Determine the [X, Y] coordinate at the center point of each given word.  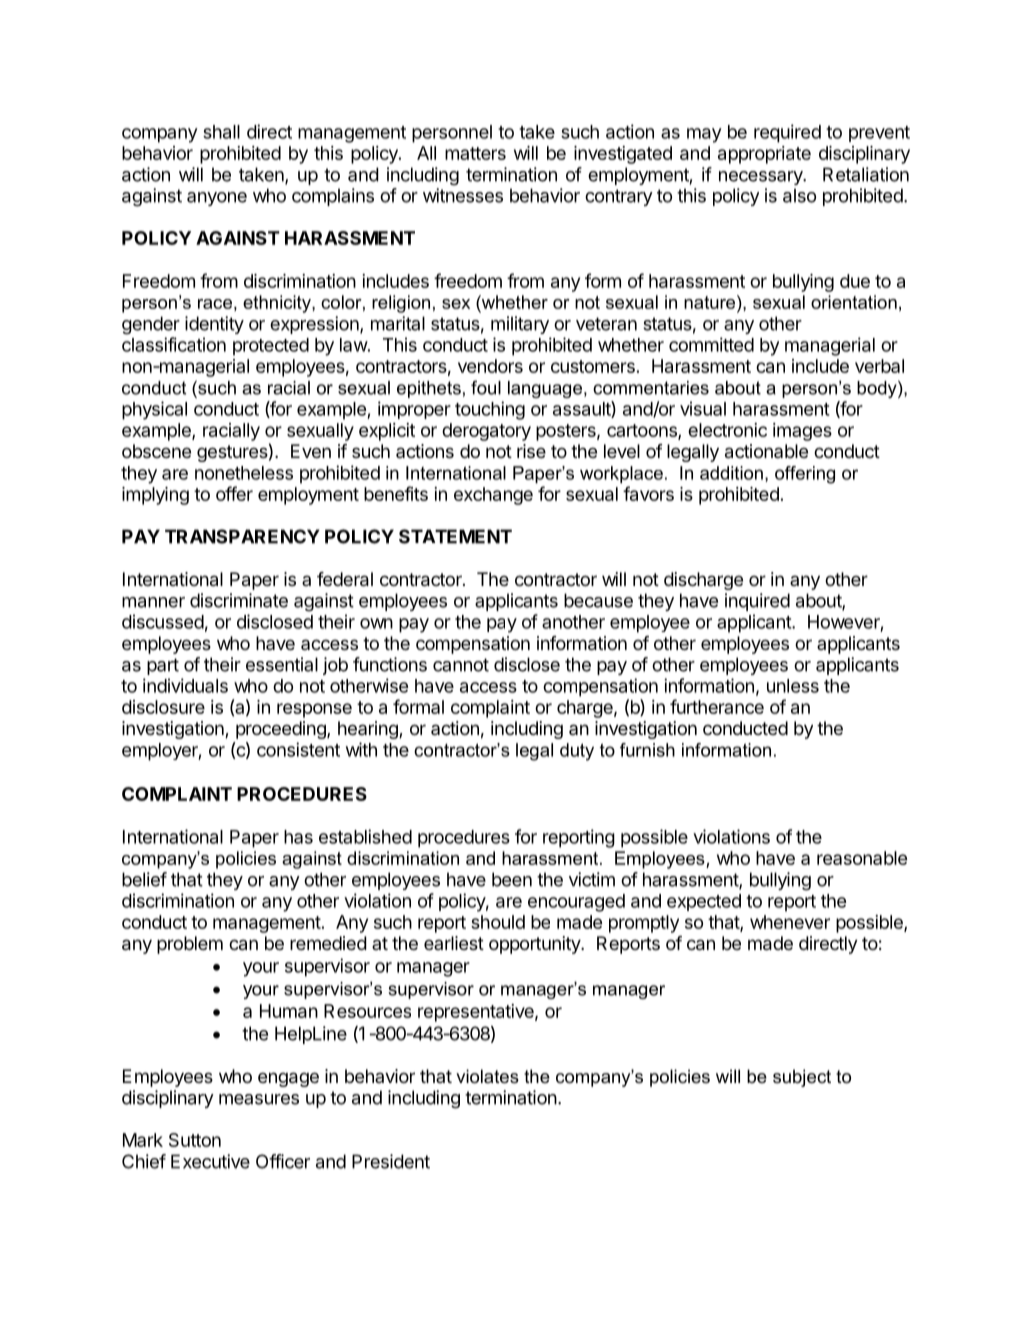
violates [487, 1076]
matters [475, 153]
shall [221, 132]
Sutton [195, 1140]
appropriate [764, 155]
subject [802, 1078]
